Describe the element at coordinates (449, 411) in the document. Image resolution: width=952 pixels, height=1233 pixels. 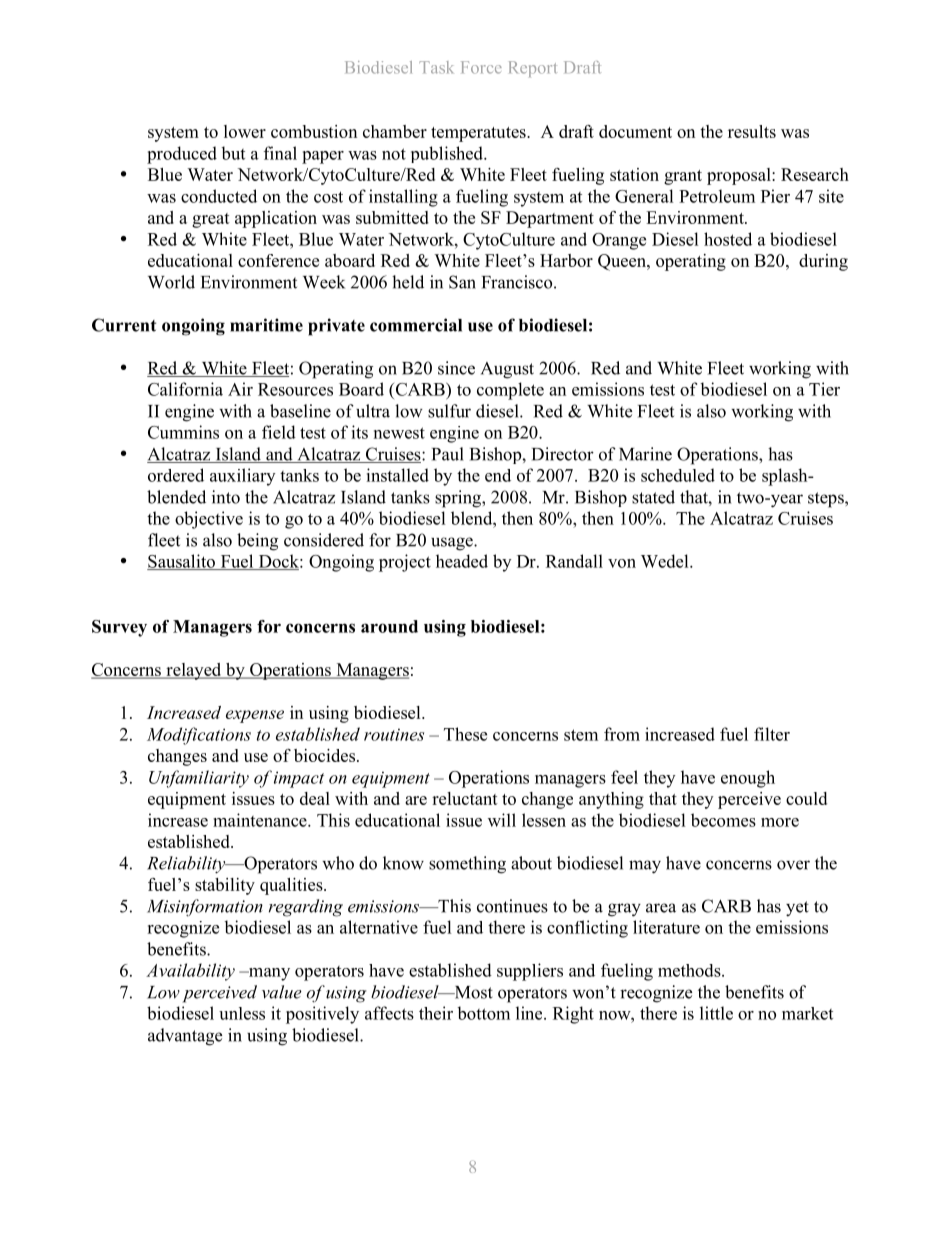
I see `sulfur` at that location.
